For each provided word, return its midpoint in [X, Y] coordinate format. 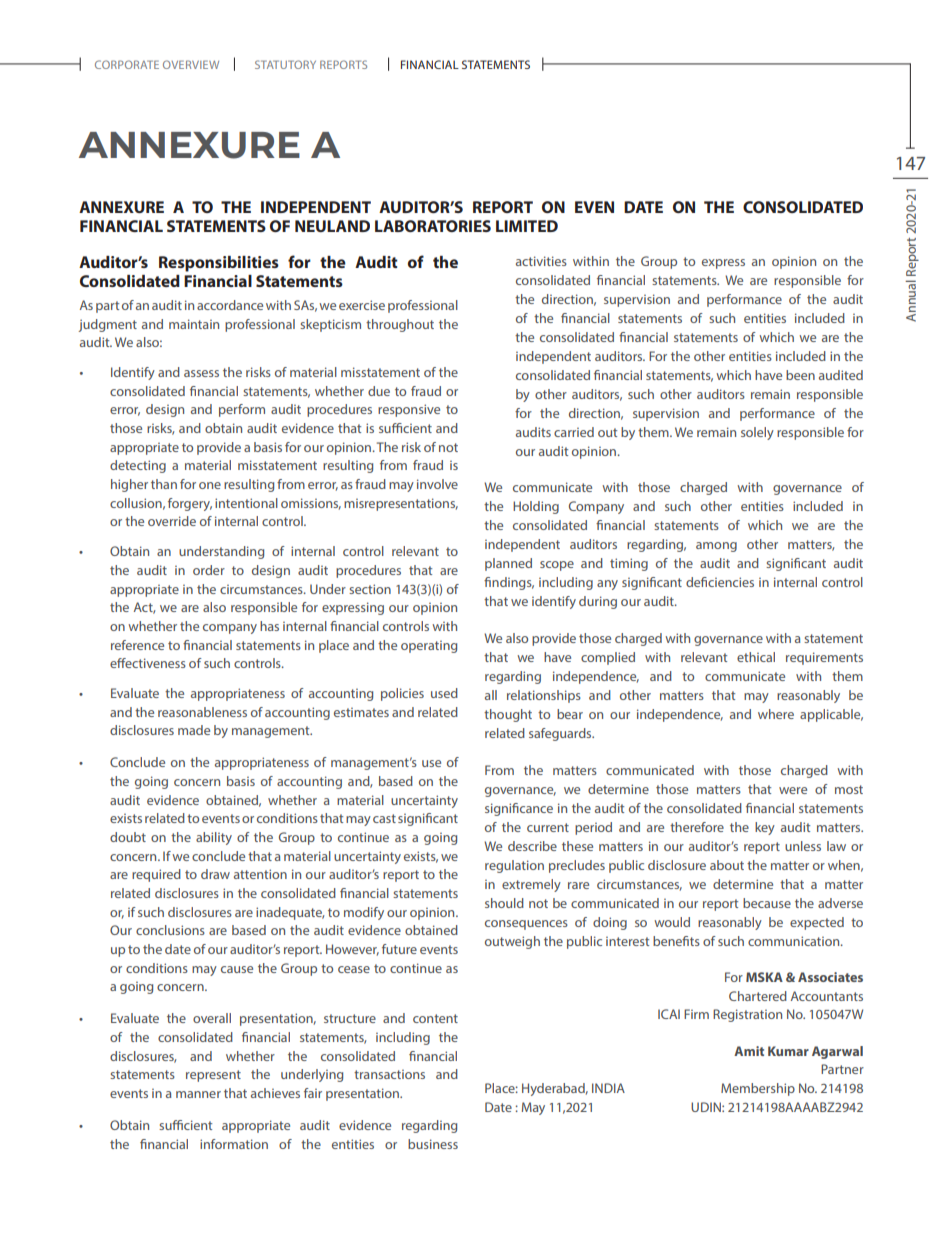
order [209, 570]
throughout [400, 325]
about [727, 865]
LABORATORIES [433, 226]
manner [198, 1094]
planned [508, 564]
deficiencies [720, 582]
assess [201, 373]
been [800, 375]
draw [215, 874]
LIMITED [527, 226]
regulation [514, 866]
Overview [191, 64]
